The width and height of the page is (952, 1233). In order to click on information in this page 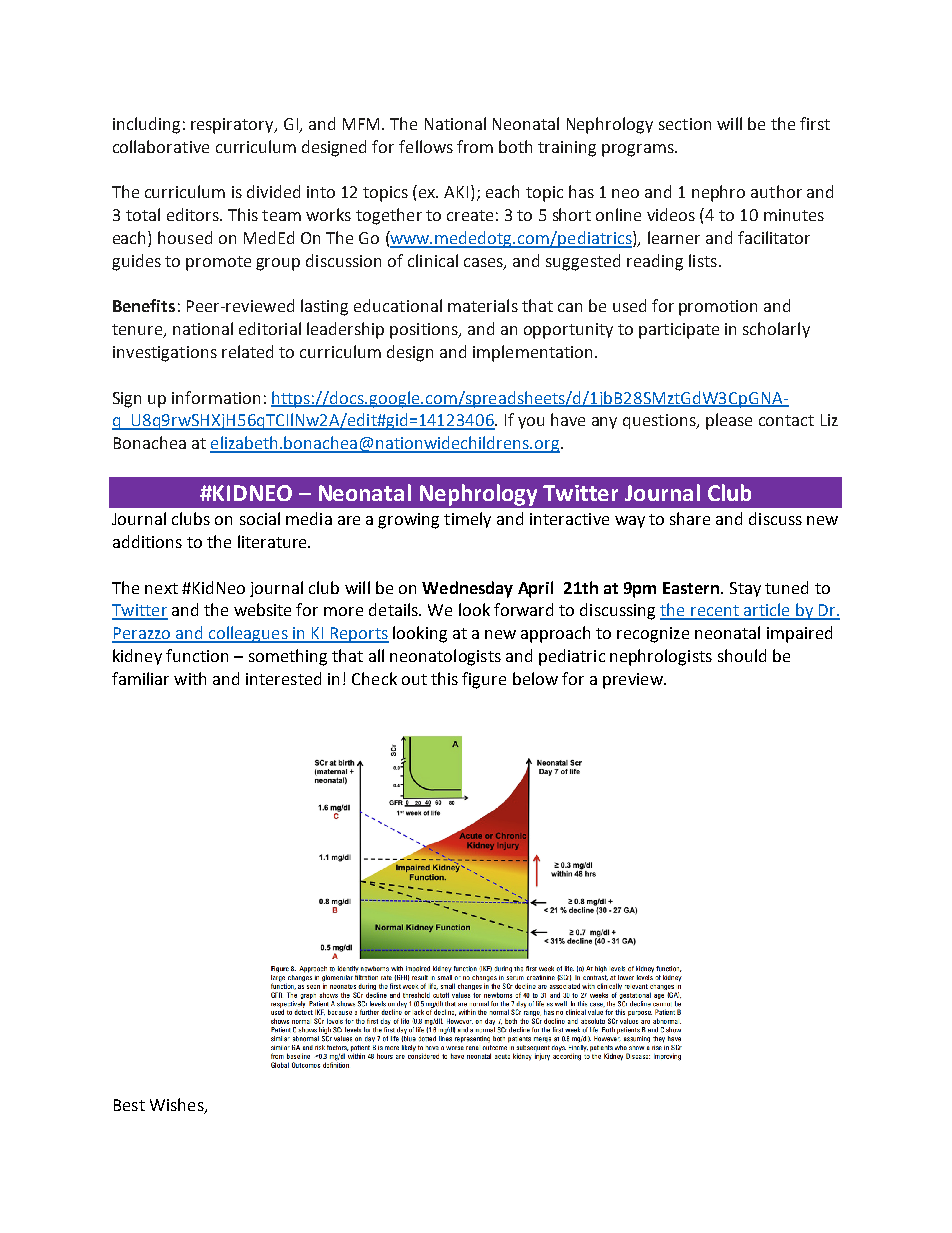, I will do `click(216, 397)`.
